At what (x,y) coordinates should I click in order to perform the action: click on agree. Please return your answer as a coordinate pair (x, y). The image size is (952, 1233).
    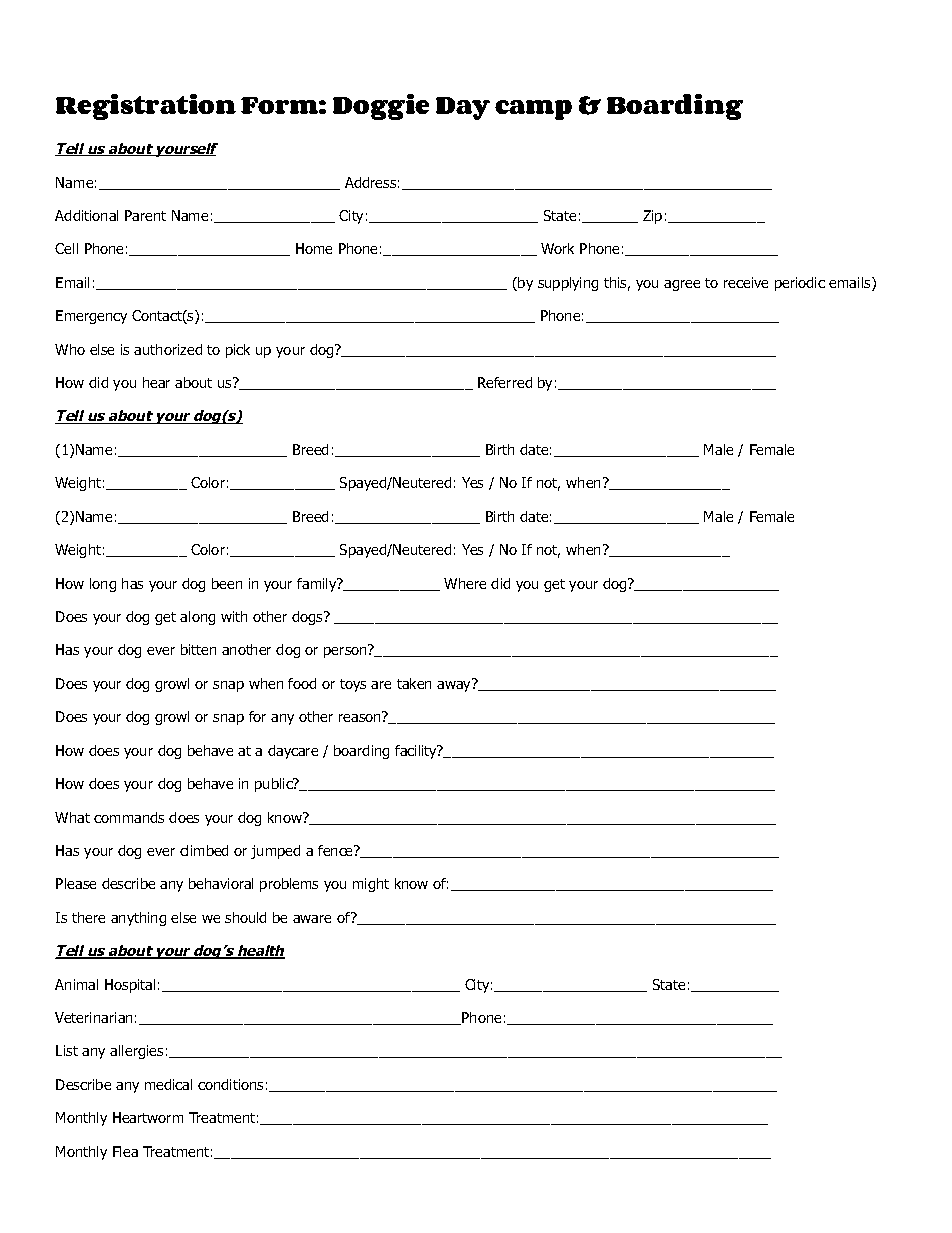
    Looking at the image, I should click on (682, 285).
